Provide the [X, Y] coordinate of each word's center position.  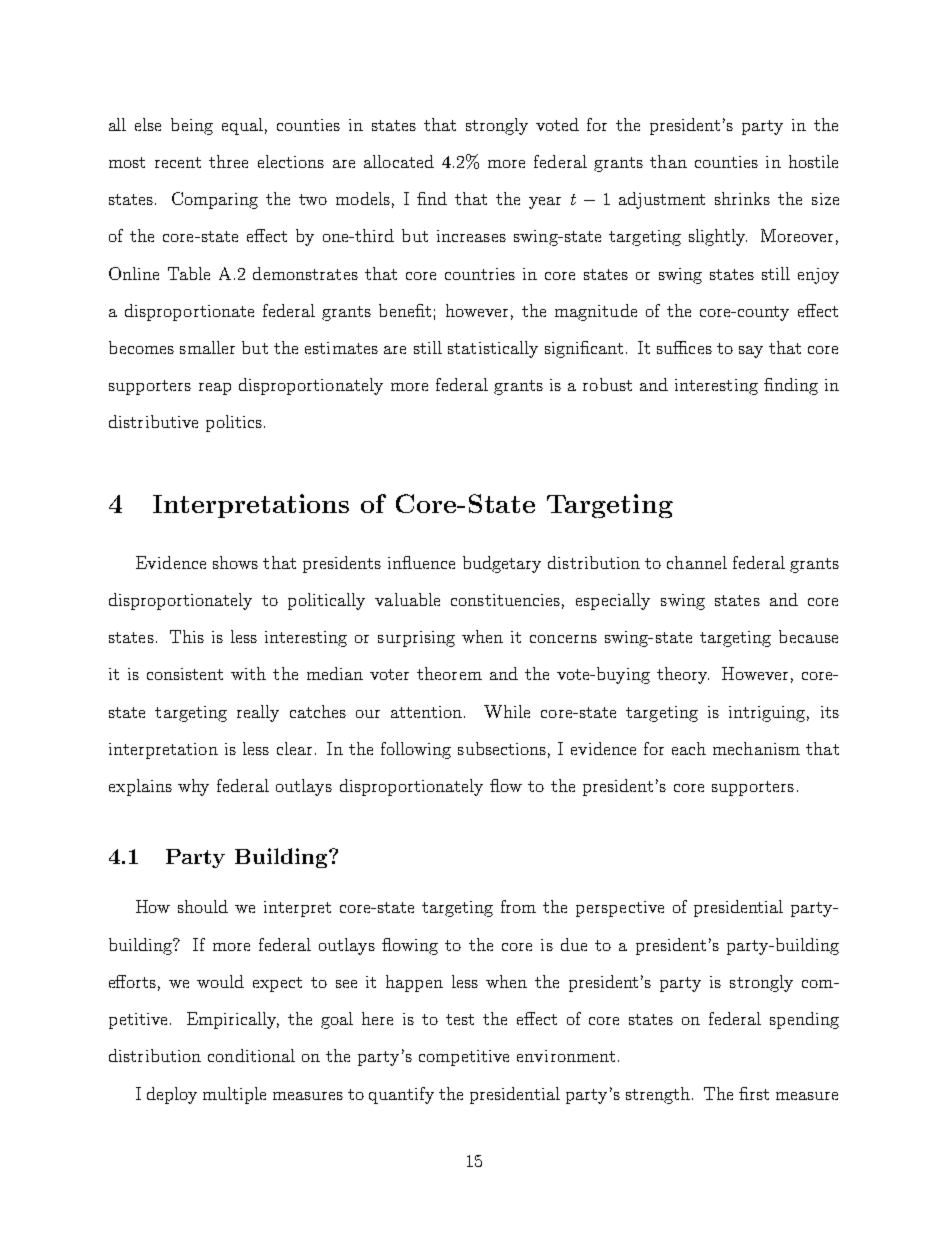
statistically [493, 349]
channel [697, 562]
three [228, 161]
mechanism [756, 748]
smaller [207, 347]
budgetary [502, 564]
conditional [251, 1055]
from [518, 906]
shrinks [742, 198]
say [751, 352]
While [507, 711]
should [203, 906]
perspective [620, 909]
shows [235, 562]
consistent [185, 674]
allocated [399, 161]
